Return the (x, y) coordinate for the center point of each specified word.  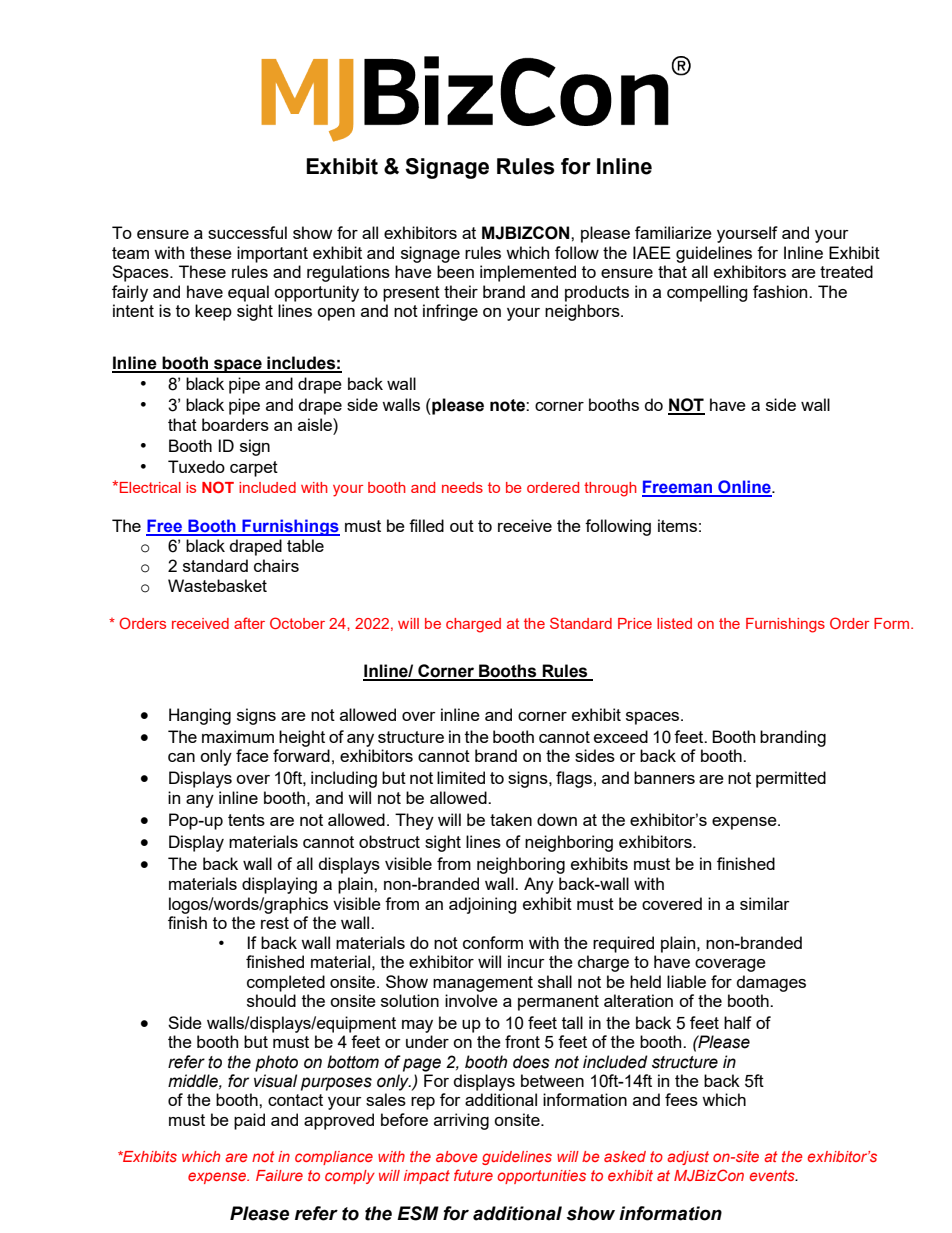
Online (744, 488)
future (473, 1175)
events (773, 1175)
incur (526, 961)
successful (247, 232)
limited (461, 777)
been (455, 271)
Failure (279, 1175)
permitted (791, 779)
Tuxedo (196, 466)
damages (771, 983)
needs (462, 487)
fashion (781, 291)
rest (275, 923)
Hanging (200, 716)
